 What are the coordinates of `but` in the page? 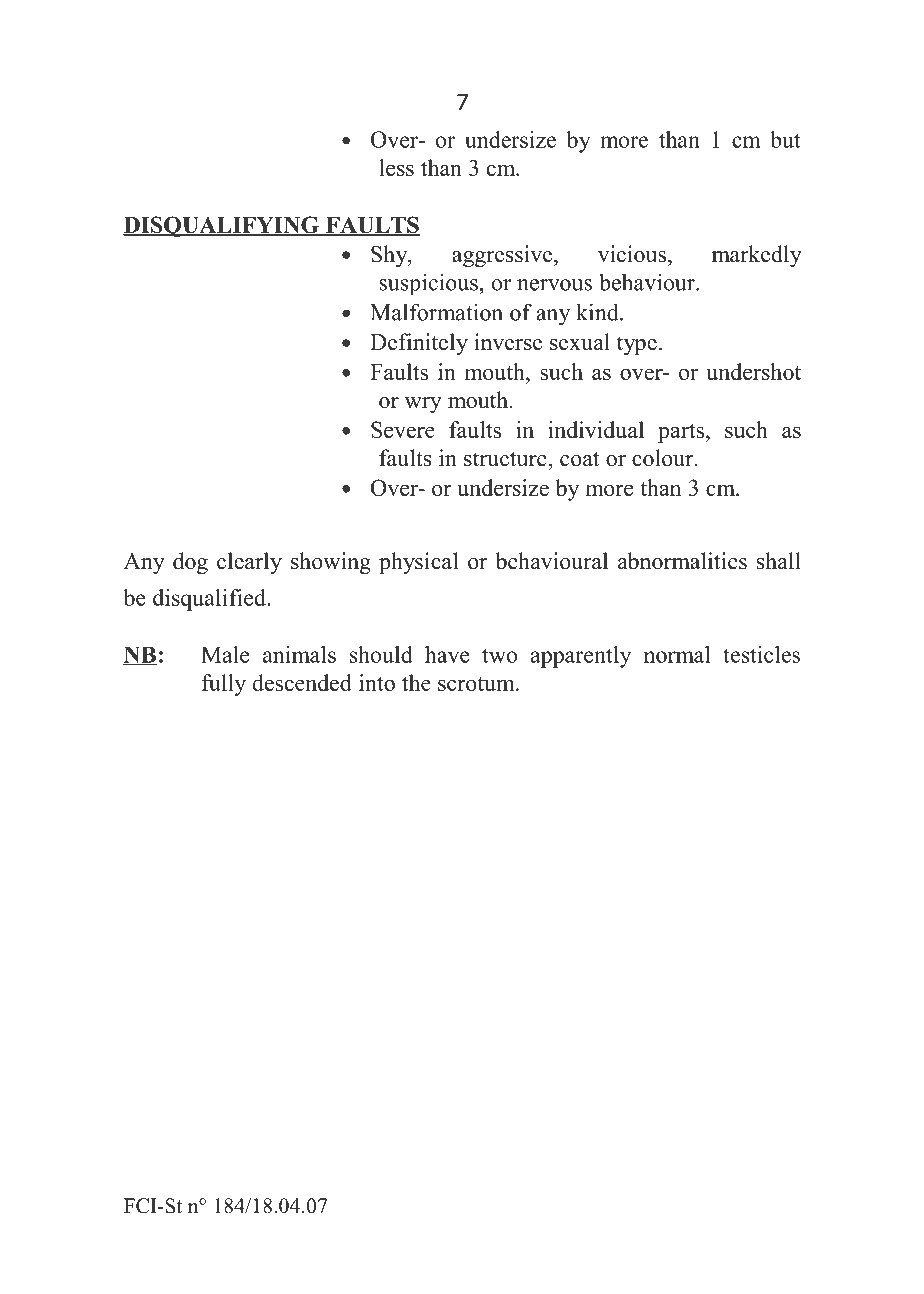 It's located at (785, 139).
